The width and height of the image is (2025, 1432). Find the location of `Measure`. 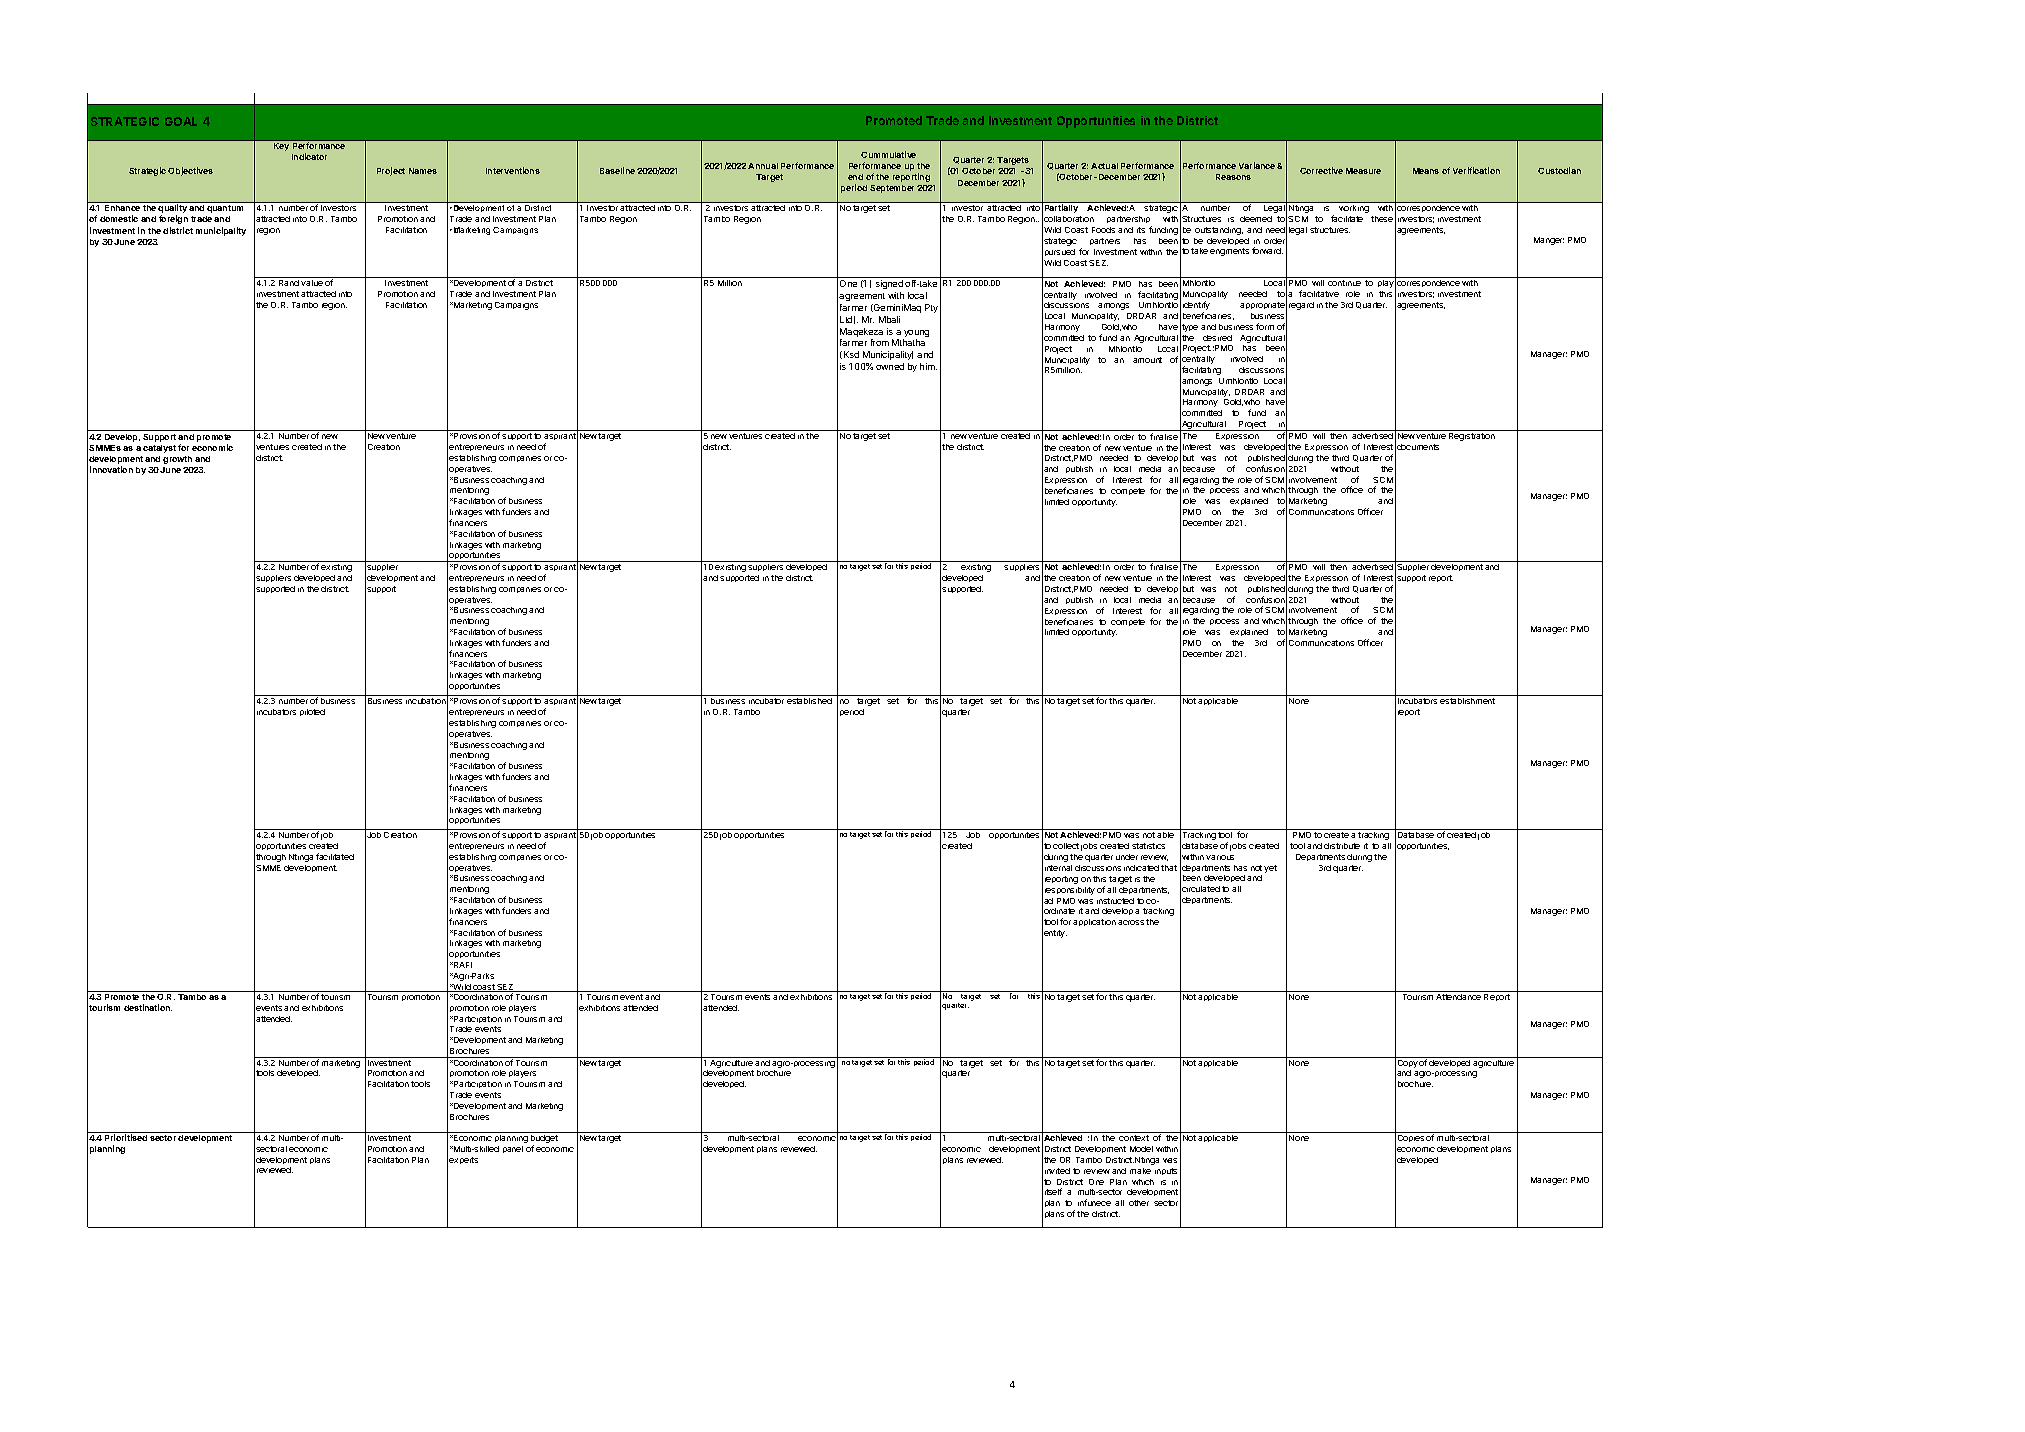

Measure is located at coordinates (1363, 171).
